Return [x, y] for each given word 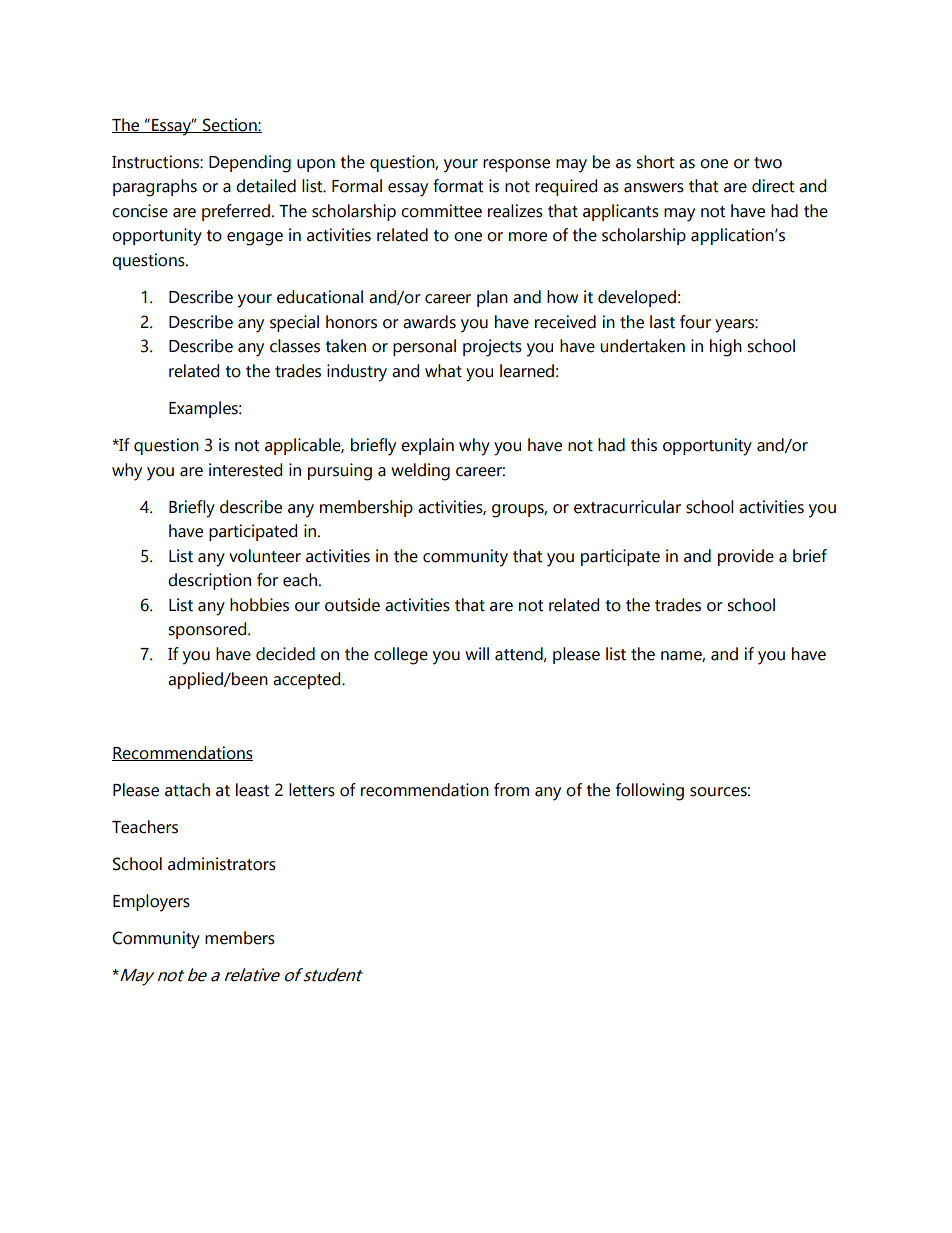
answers [654, 188]
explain [427, 446]
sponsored [208, 630]
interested [245, 470]
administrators [222, 864]
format [458, 186]
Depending [250, 164]
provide [746, 557]
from [511, 790]
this [644, 445]
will [477, 653]
